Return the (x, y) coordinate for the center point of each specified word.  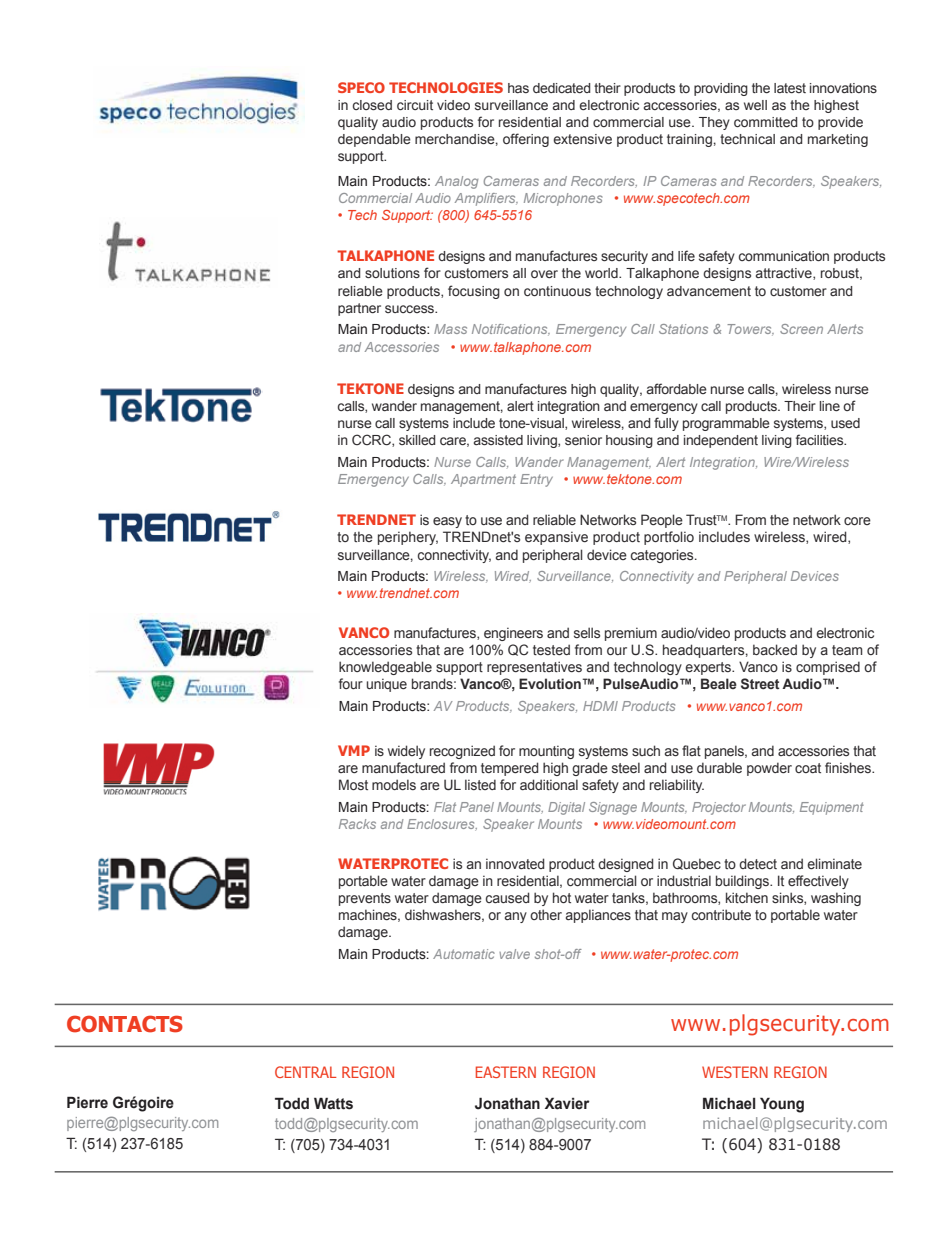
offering (526, 140)
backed (775, 649)
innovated (515, 863)
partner (359, 309)
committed (766, 122)
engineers (513, 634)
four (351, 683)
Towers (750, 330)
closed (372, 105)
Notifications (511, 330)
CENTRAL (306, 1072)
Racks (357, 824)
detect (758, 863)
